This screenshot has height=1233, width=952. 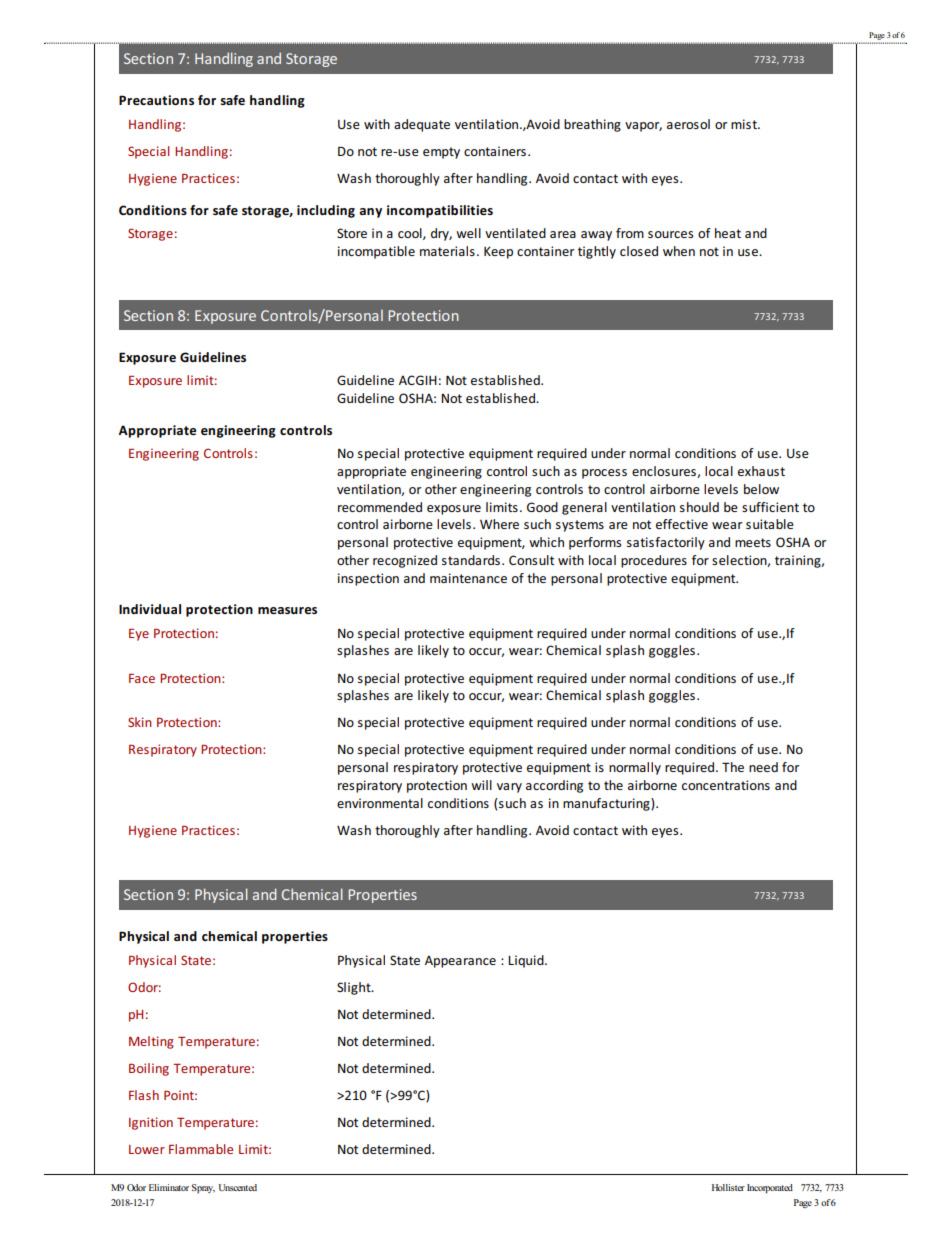 I want to click on Slight, so click(x=355, y=988).
